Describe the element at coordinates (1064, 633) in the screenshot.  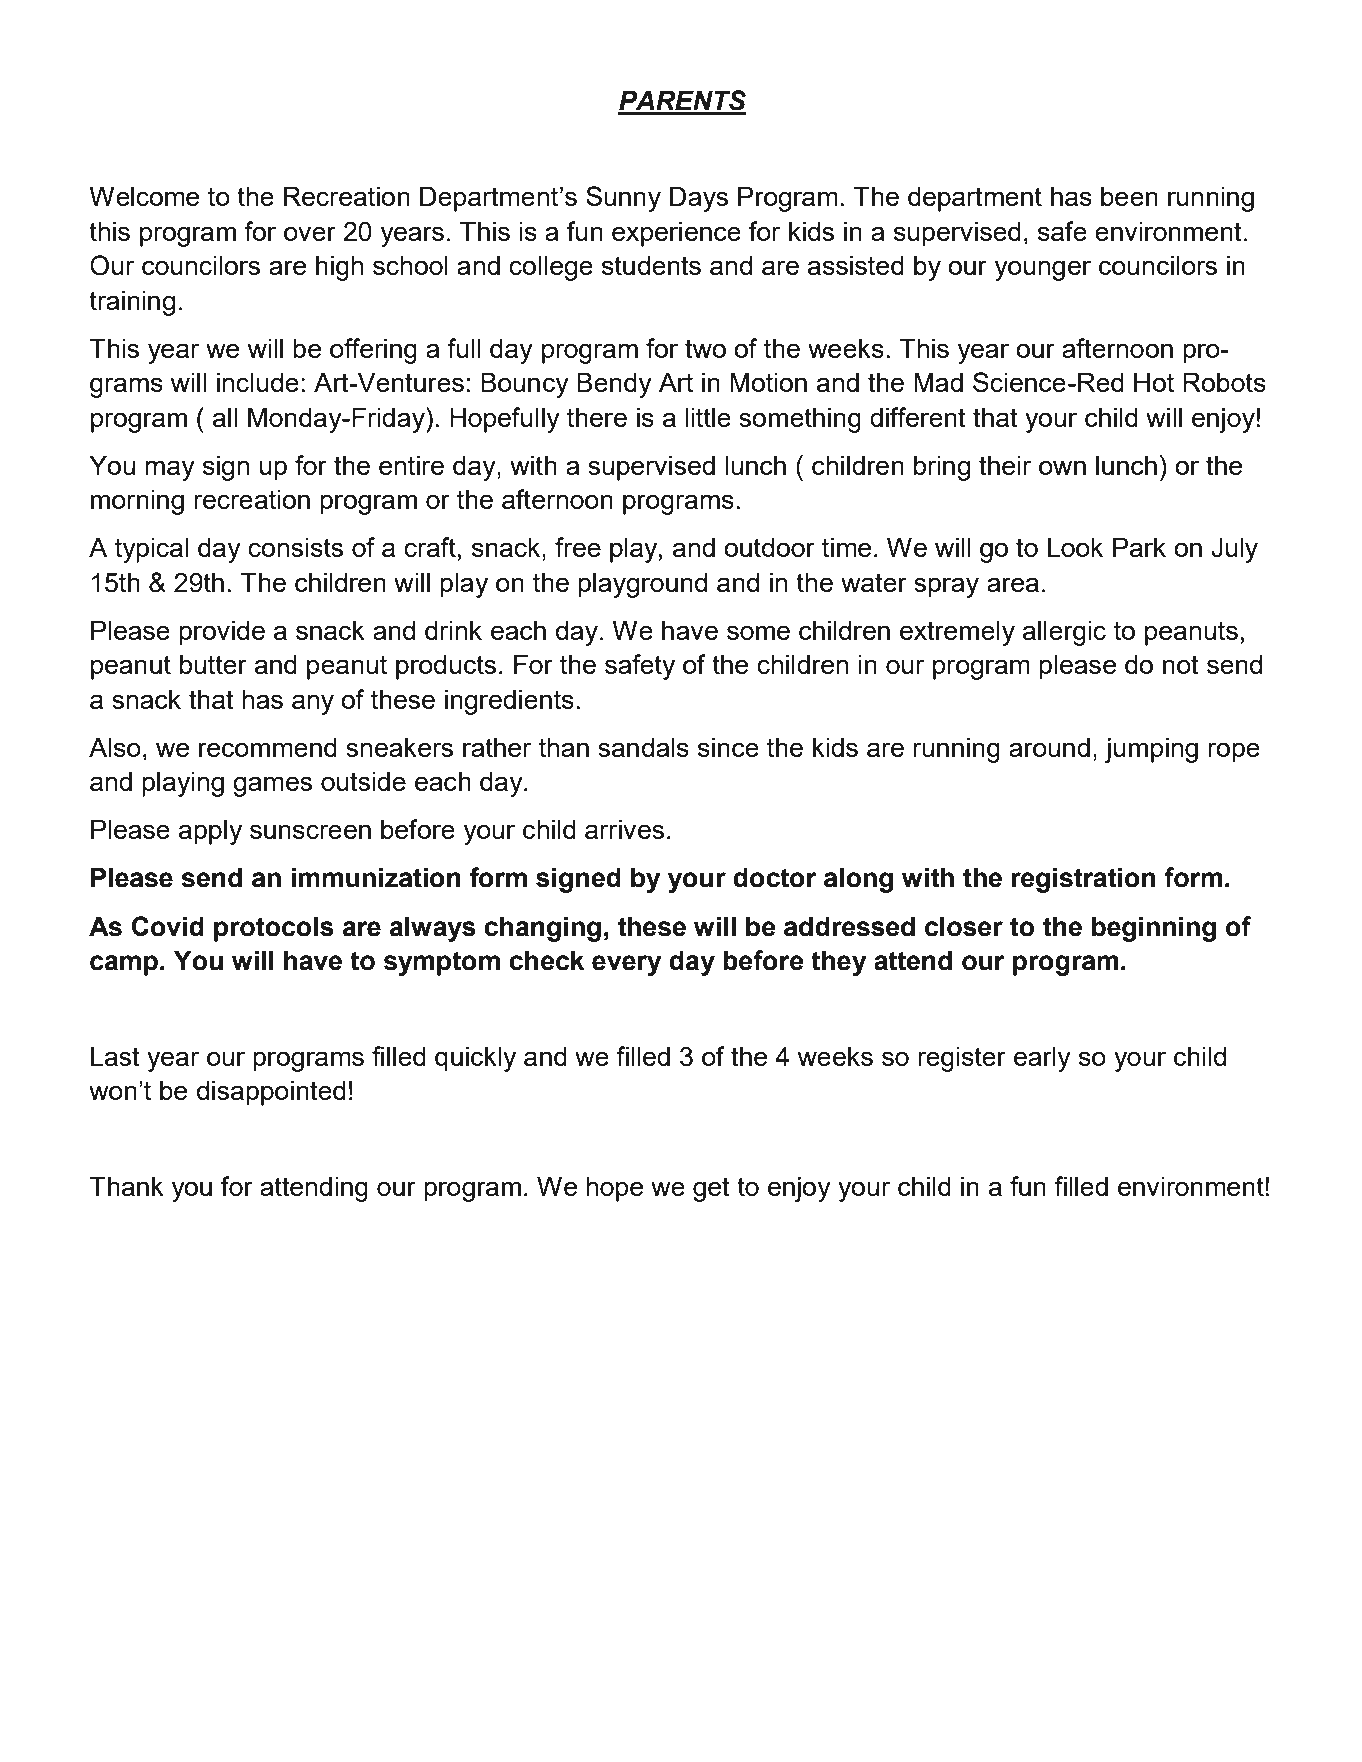
I see `allergic` at that location.
